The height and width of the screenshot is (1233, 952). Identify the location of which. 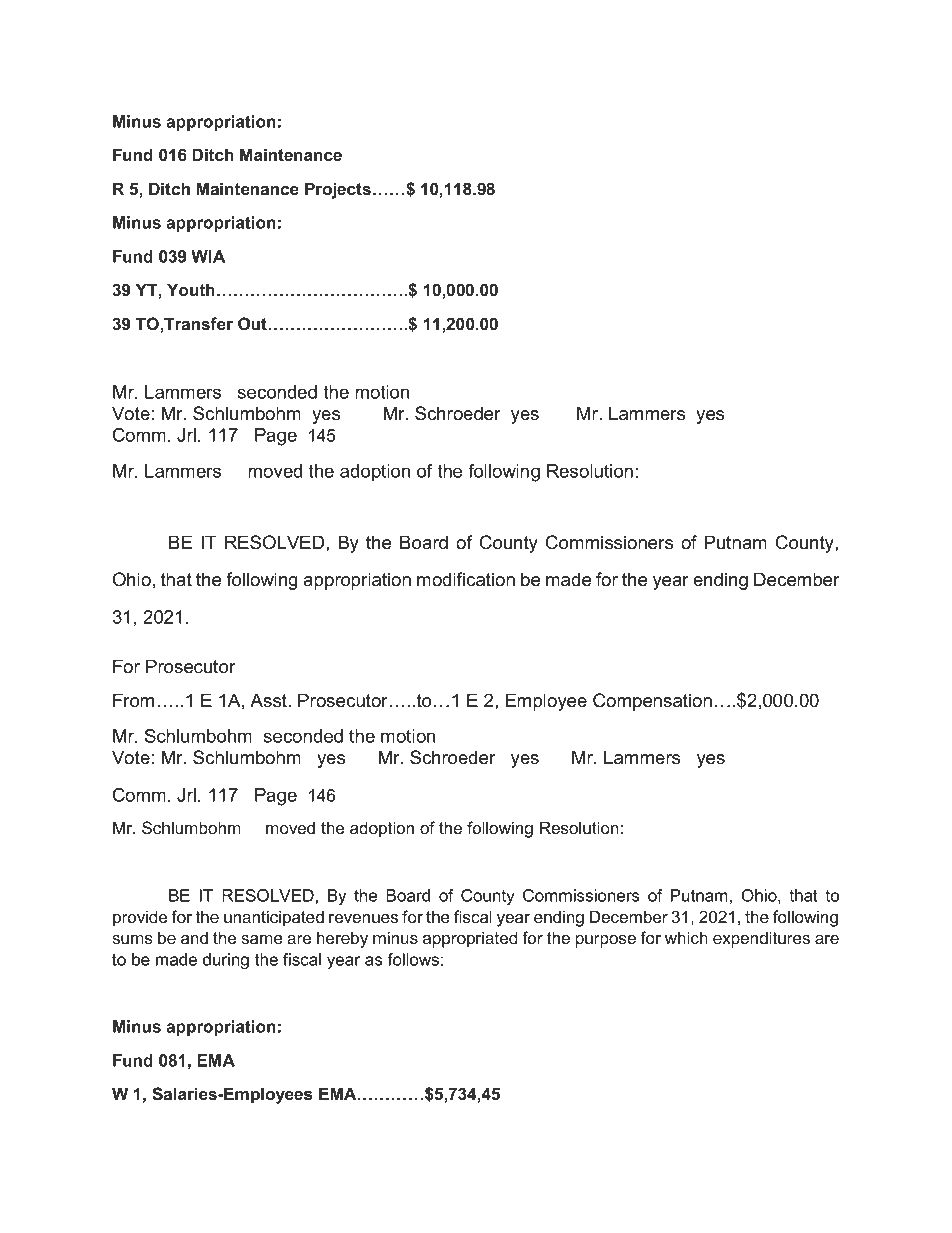
(686, 937).
